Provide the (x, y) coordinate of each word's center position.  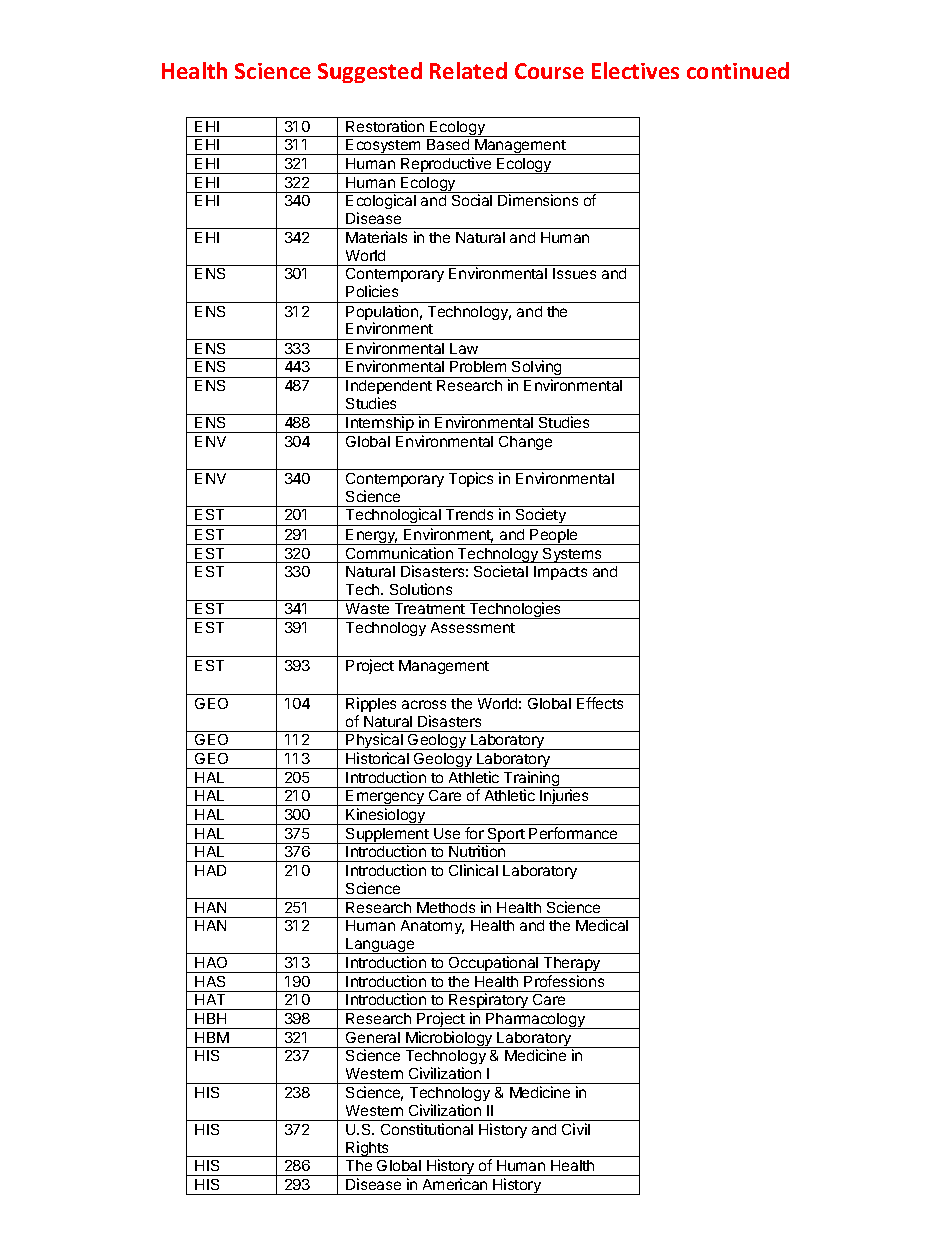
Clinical (473, 870)
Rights (368, 1149)
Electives (635, 70)
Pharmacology (536, 1021)
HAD (210, 870)
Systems (572, 555)
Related (468, 70)
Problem (478, 366)
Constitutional (427, 1129)
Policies (372, 291)
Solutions (421, 589)
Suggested (370, 72)
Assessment (473, 627)
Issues (574, 273)
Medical (602, 925)
